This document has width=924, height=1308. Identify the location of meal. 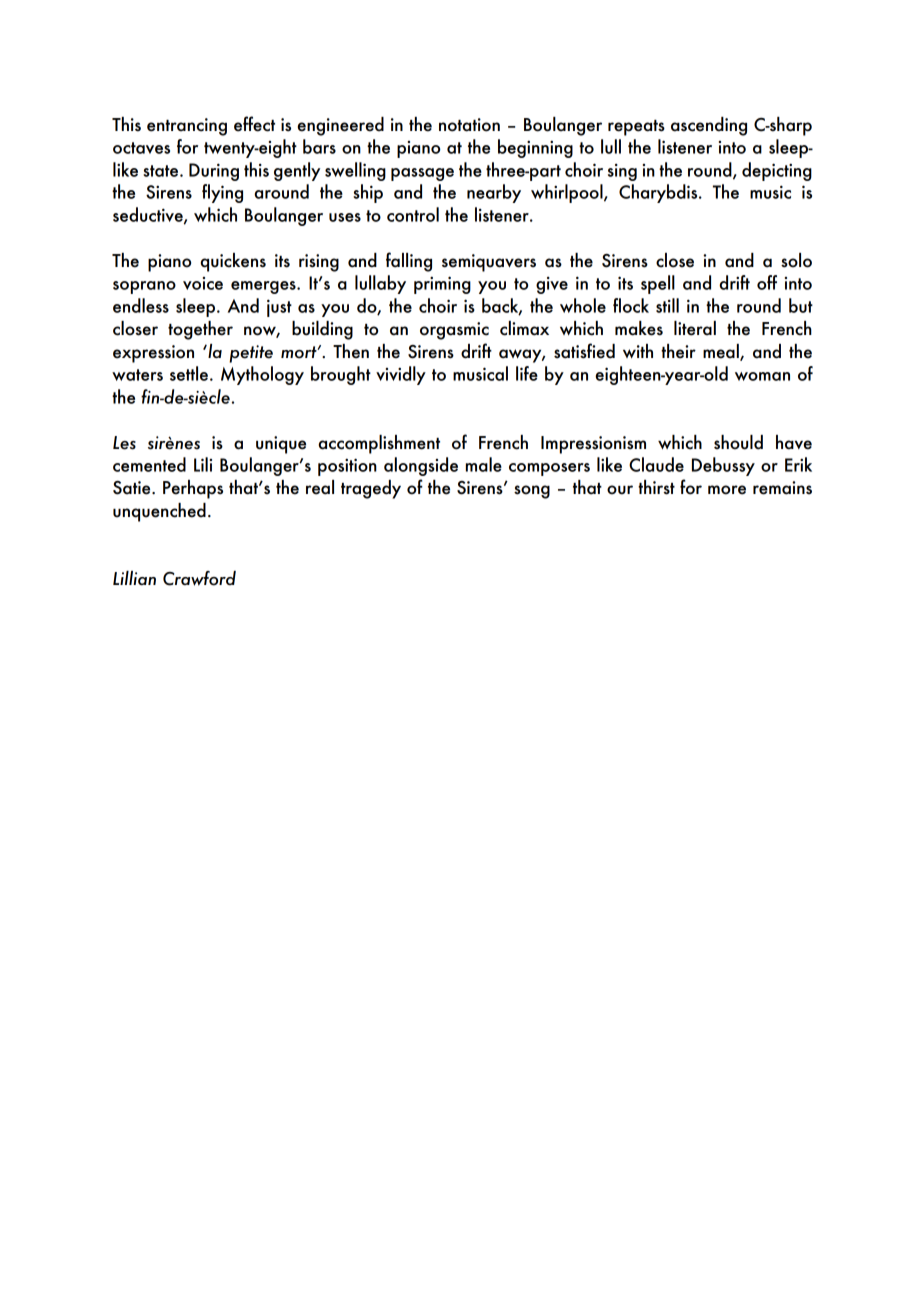
(722, 352).
